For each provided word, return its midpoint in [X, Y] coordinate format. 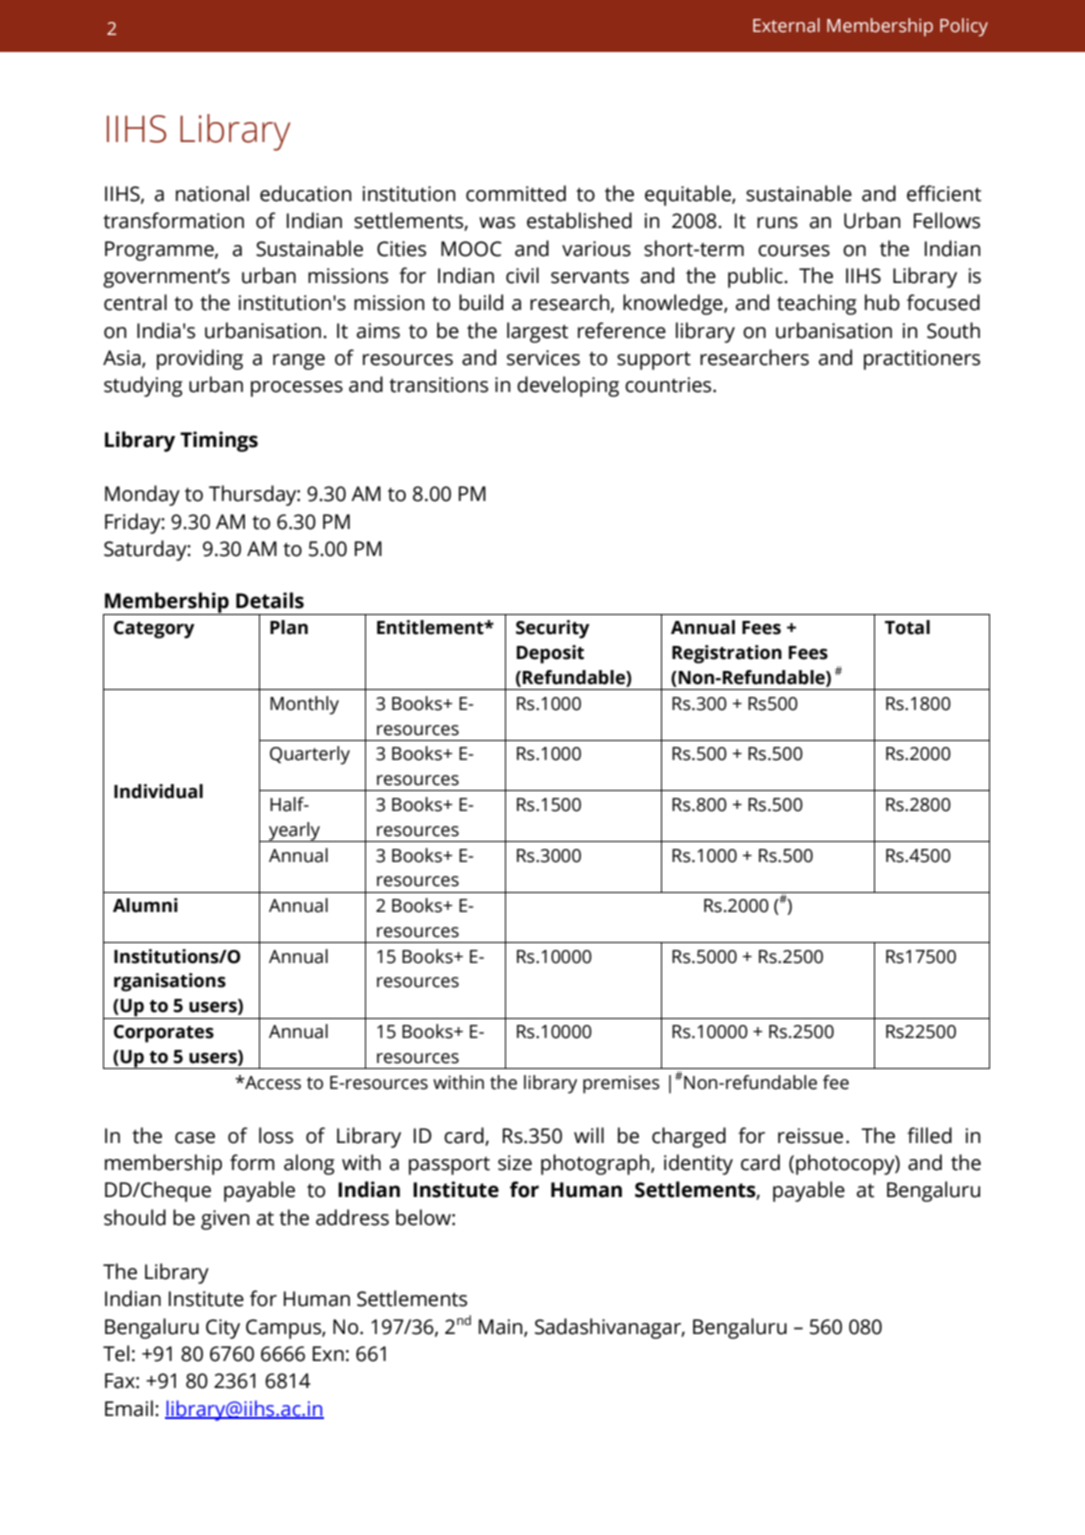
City [223, 1329]
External [786, 25]
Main [502, 1327]
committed [516, 193]
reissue [810, 1136]
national [212, 193]
